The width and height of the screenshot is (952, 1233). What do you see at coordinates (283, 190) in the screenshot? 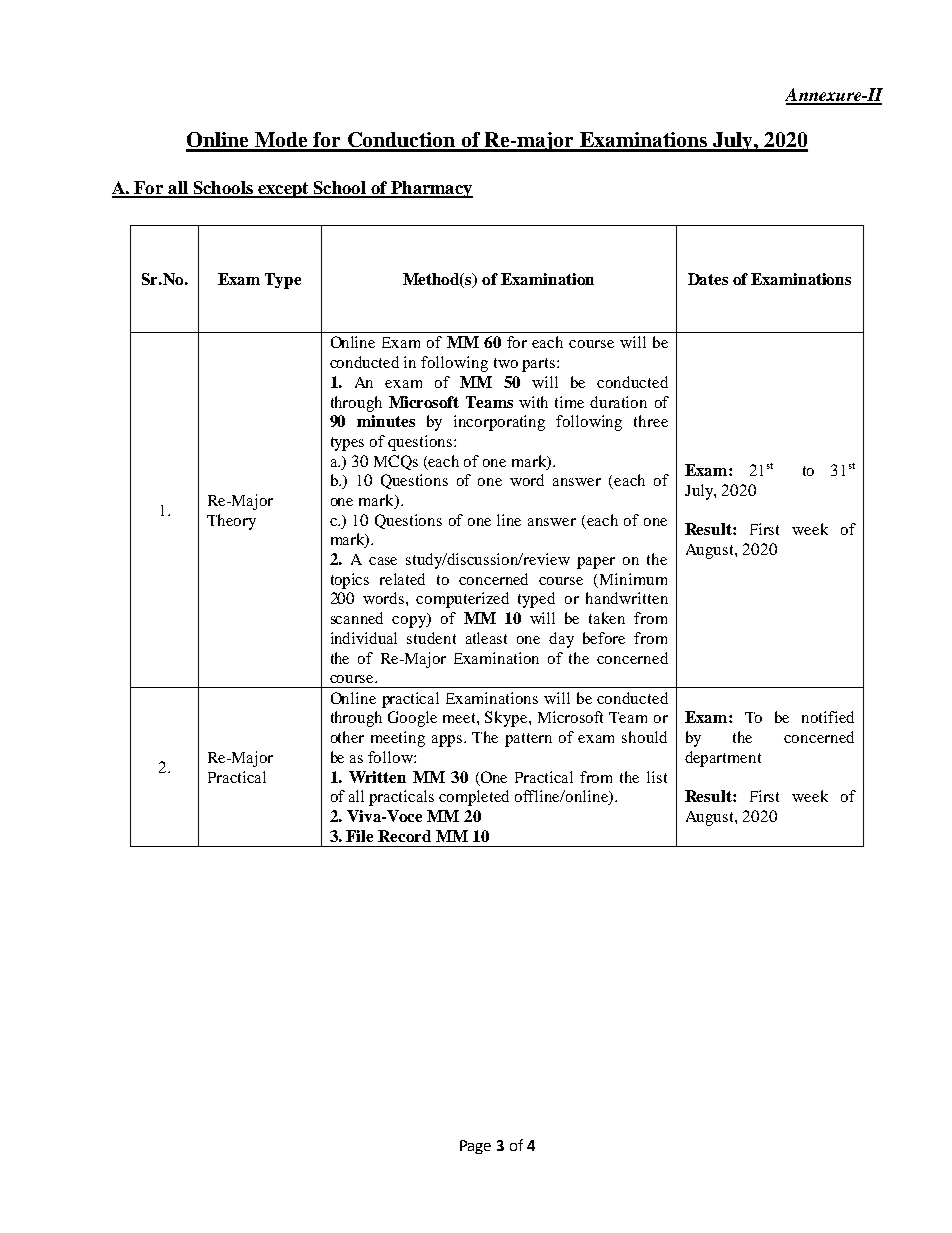
I see `except` at bounding box center [283, 190].
